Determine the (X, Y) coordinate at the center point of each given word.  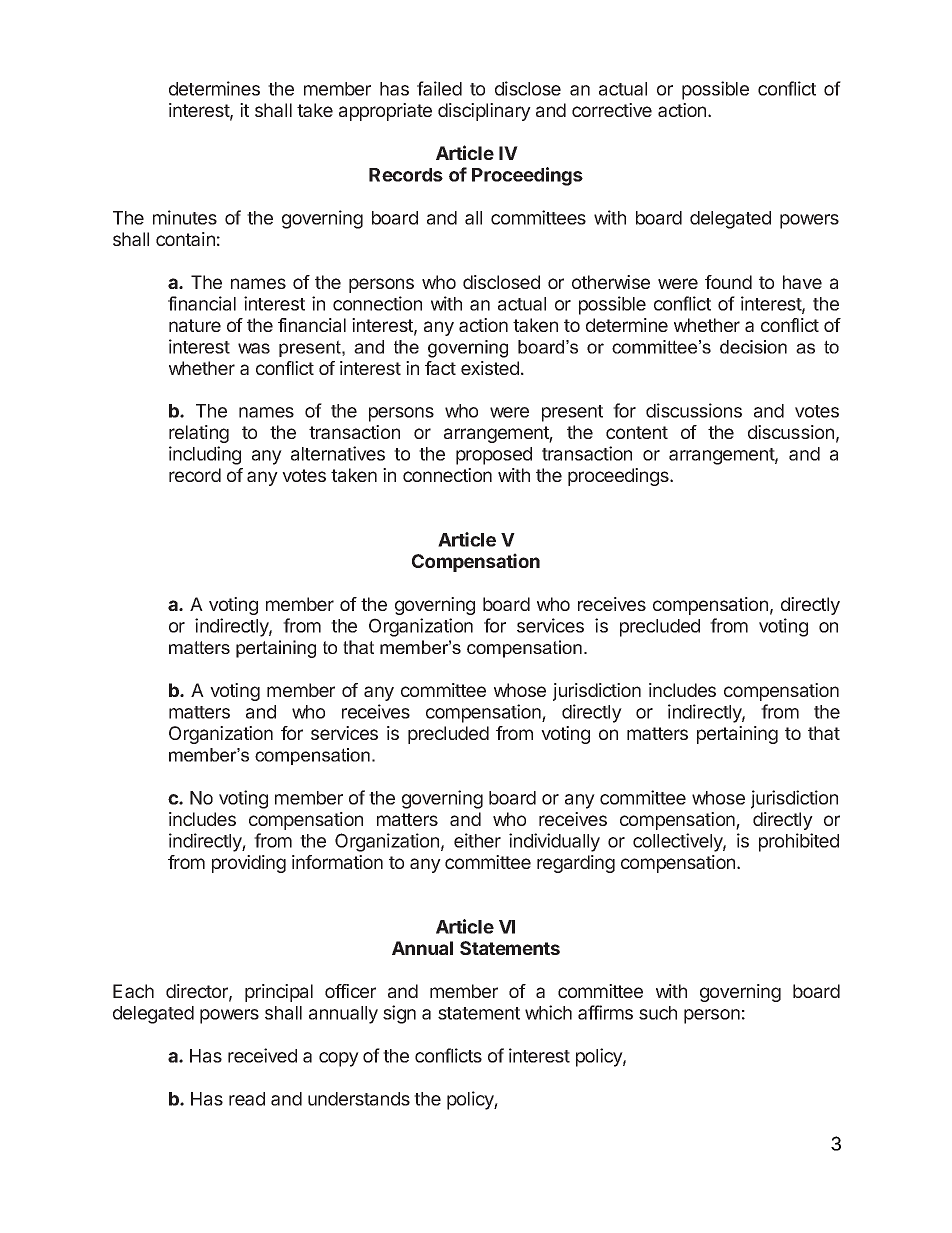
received (262, 1055)
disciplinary (484, 112)
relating (199, 434)
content (637, 432)
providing (249, 864)
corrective (612, 110)
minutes (185, 217)
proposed (494, 456)
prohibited (799, 842)
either (477, 840)
